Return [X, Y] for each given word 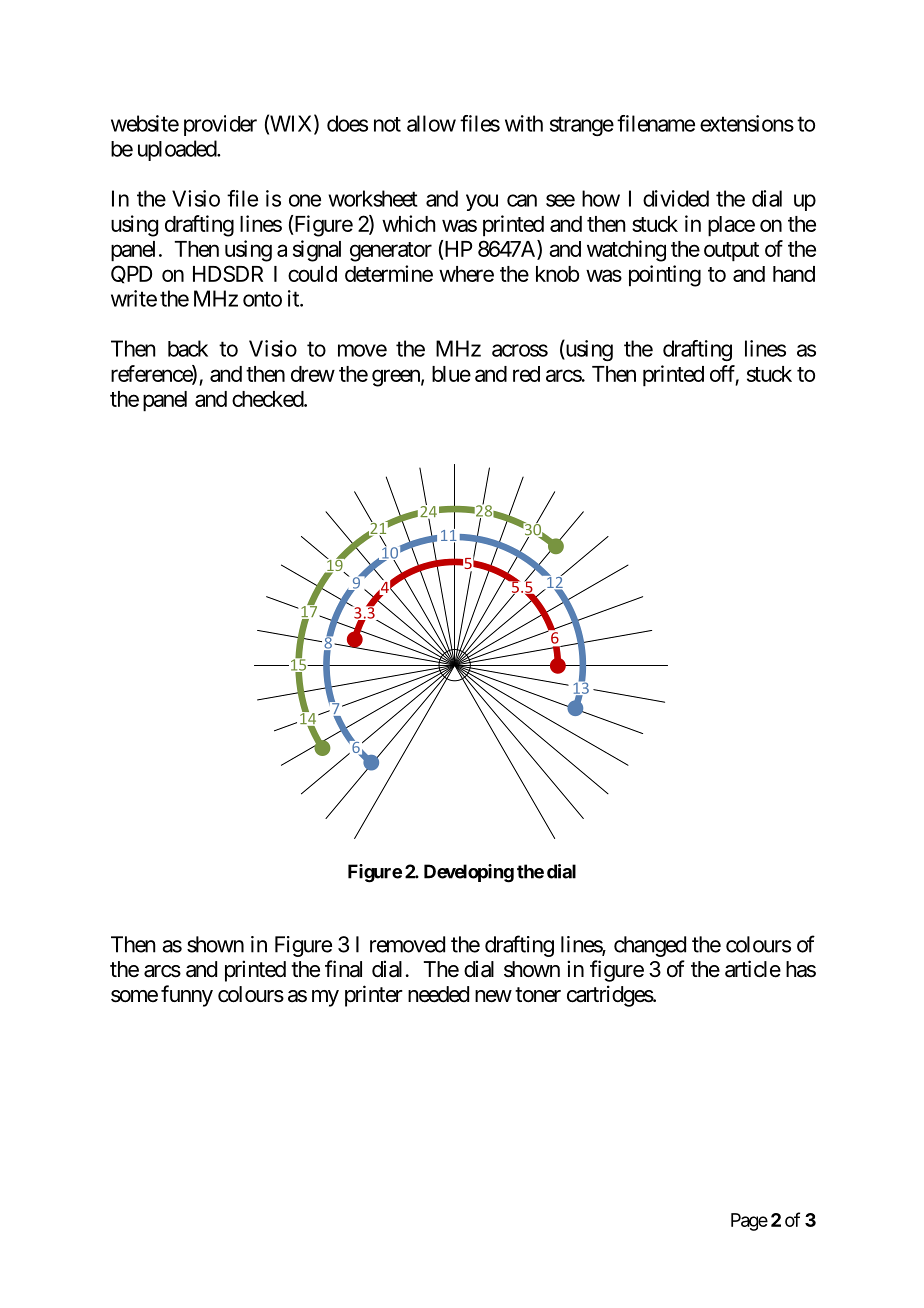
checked [268, 399]
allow [431, 123]
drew [313, 374]
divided [676, 198]
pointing [665, 276]
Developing [469, 873]
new [493, 996]
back [188, 348]
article [753, 969]
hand [794, 274]
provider [220, 125]
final [343, 969]
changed [650, 946]
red [526, 374]
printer [374, 996]
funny [187, 996]
